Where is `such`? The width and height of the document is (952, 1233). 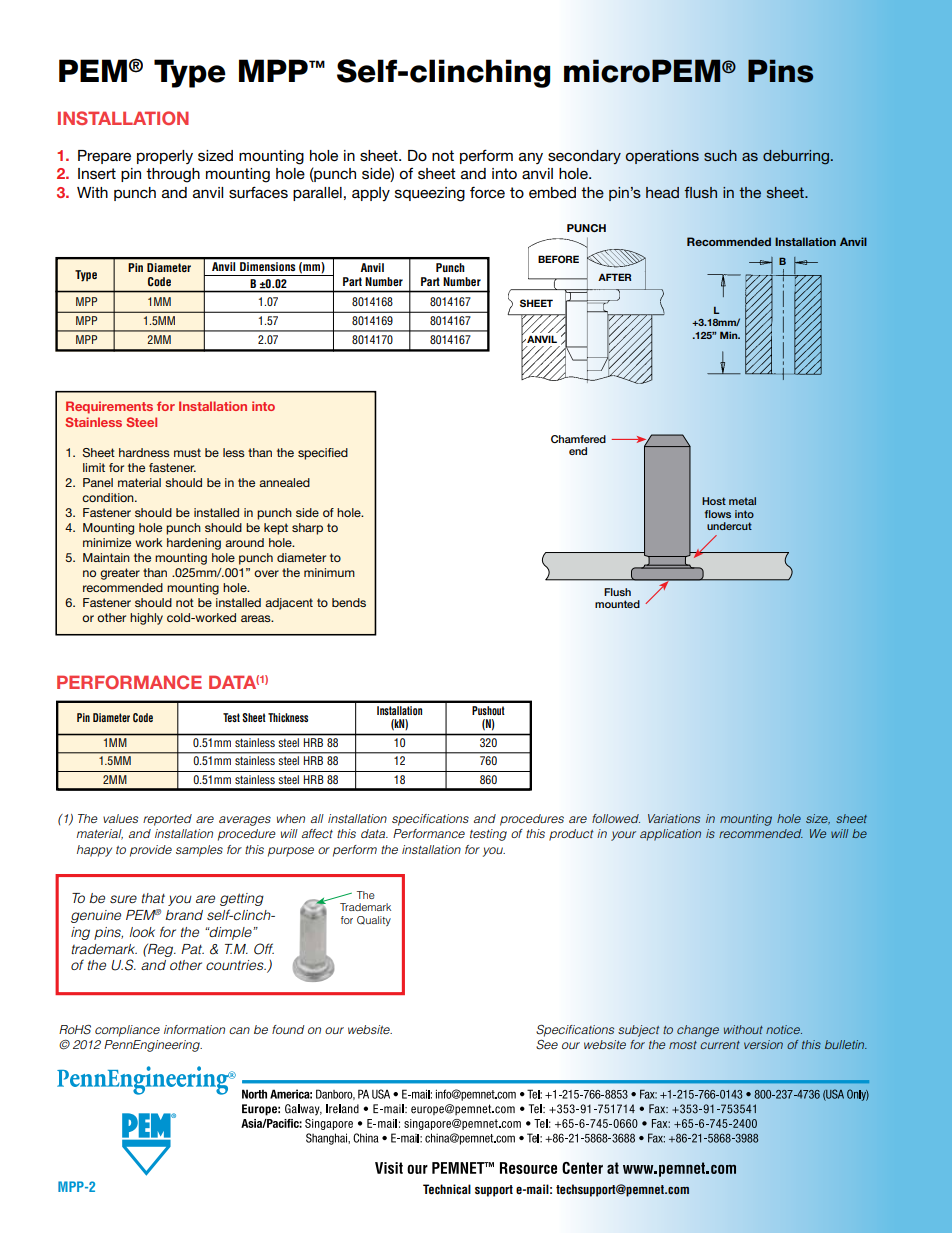
such is located at coordinates (720, 155).
